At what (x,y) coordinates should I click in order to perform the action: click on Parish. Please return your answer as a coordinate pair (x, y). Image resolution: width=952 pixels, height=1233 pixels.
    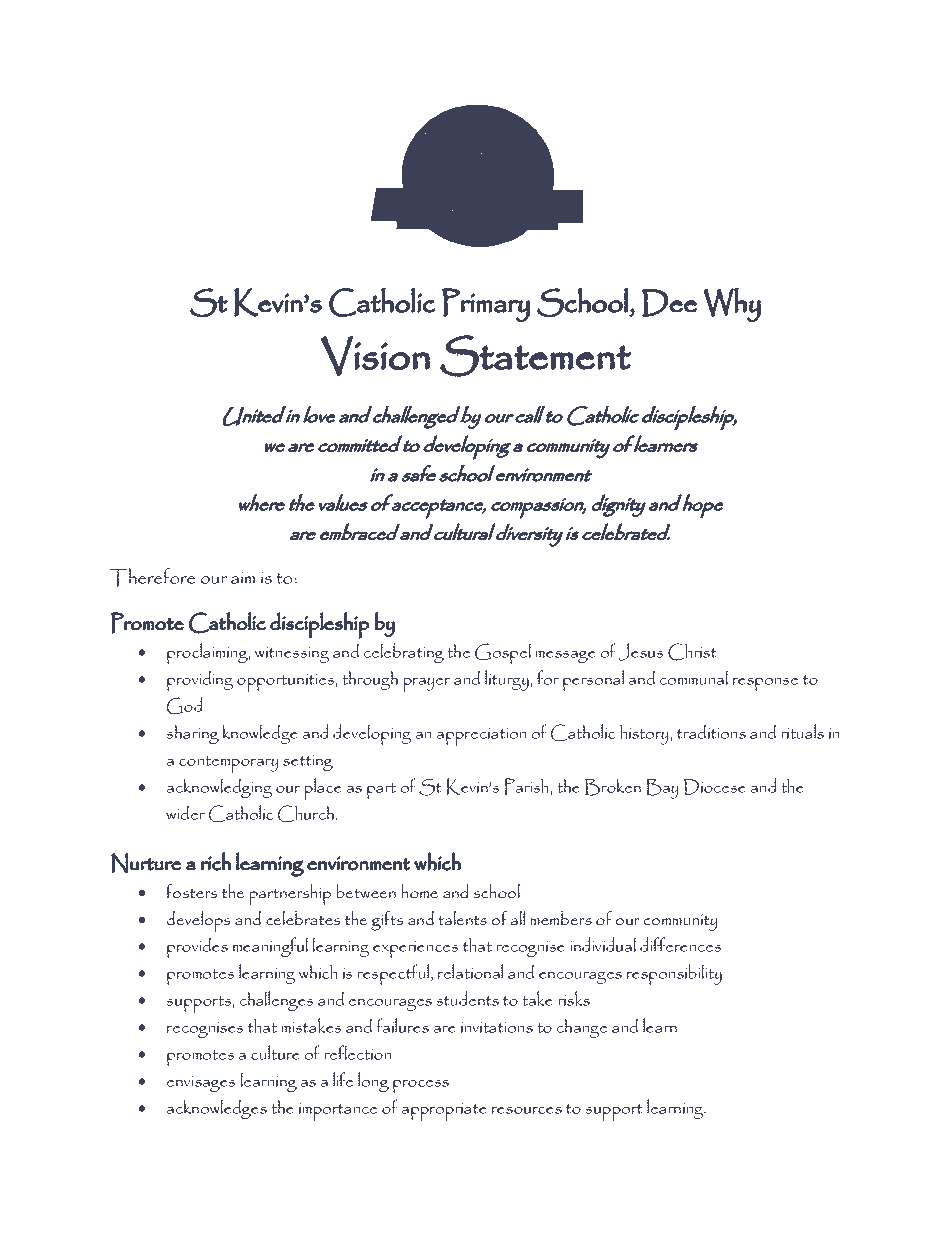
    Looking at the image, I should click on (527, 786).
